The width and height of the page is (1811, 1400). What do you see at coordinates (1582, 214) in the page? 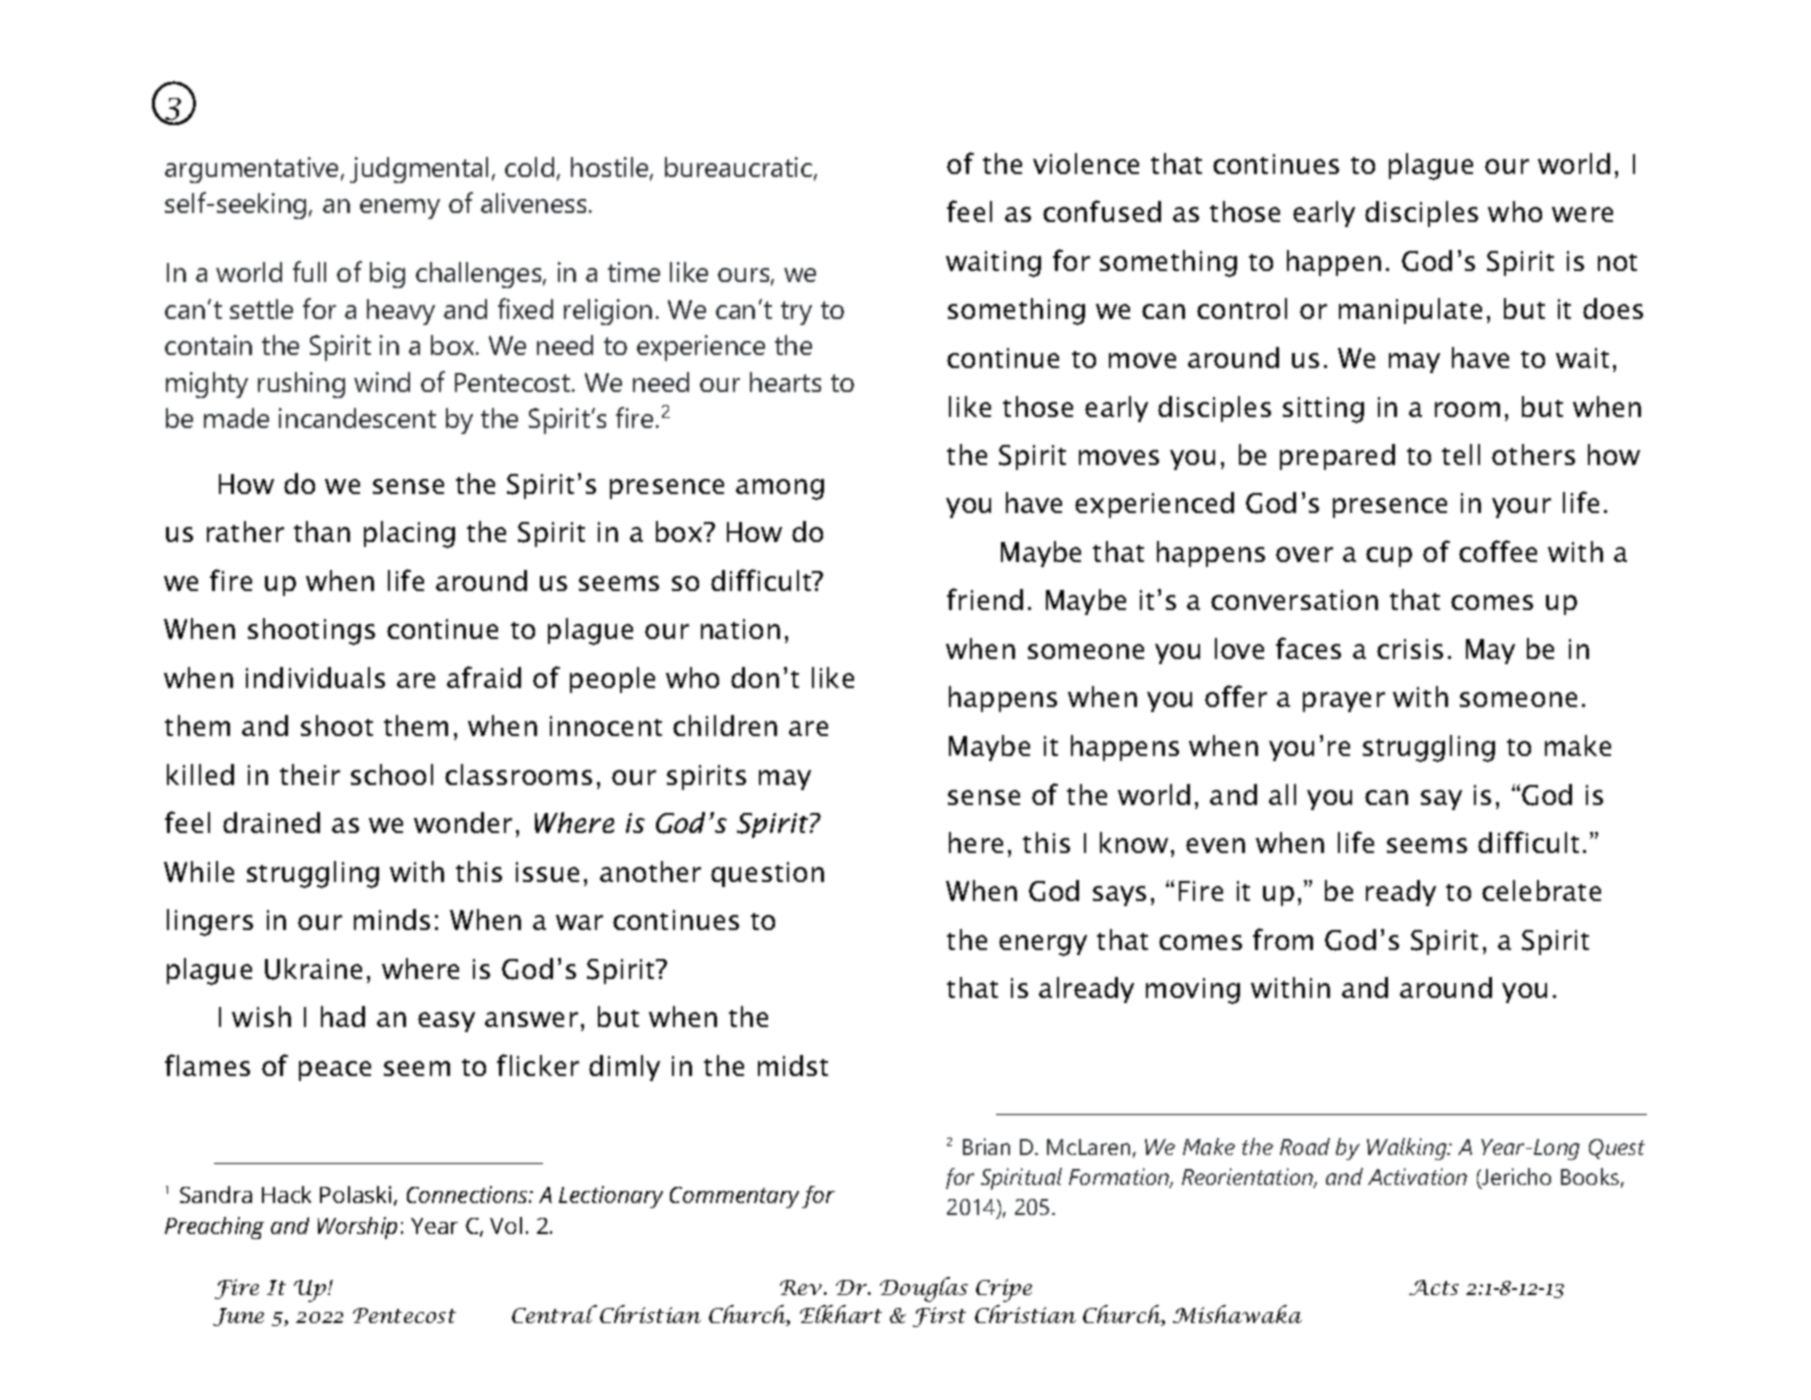
I see `were` at bounding box center [1582, 214].
